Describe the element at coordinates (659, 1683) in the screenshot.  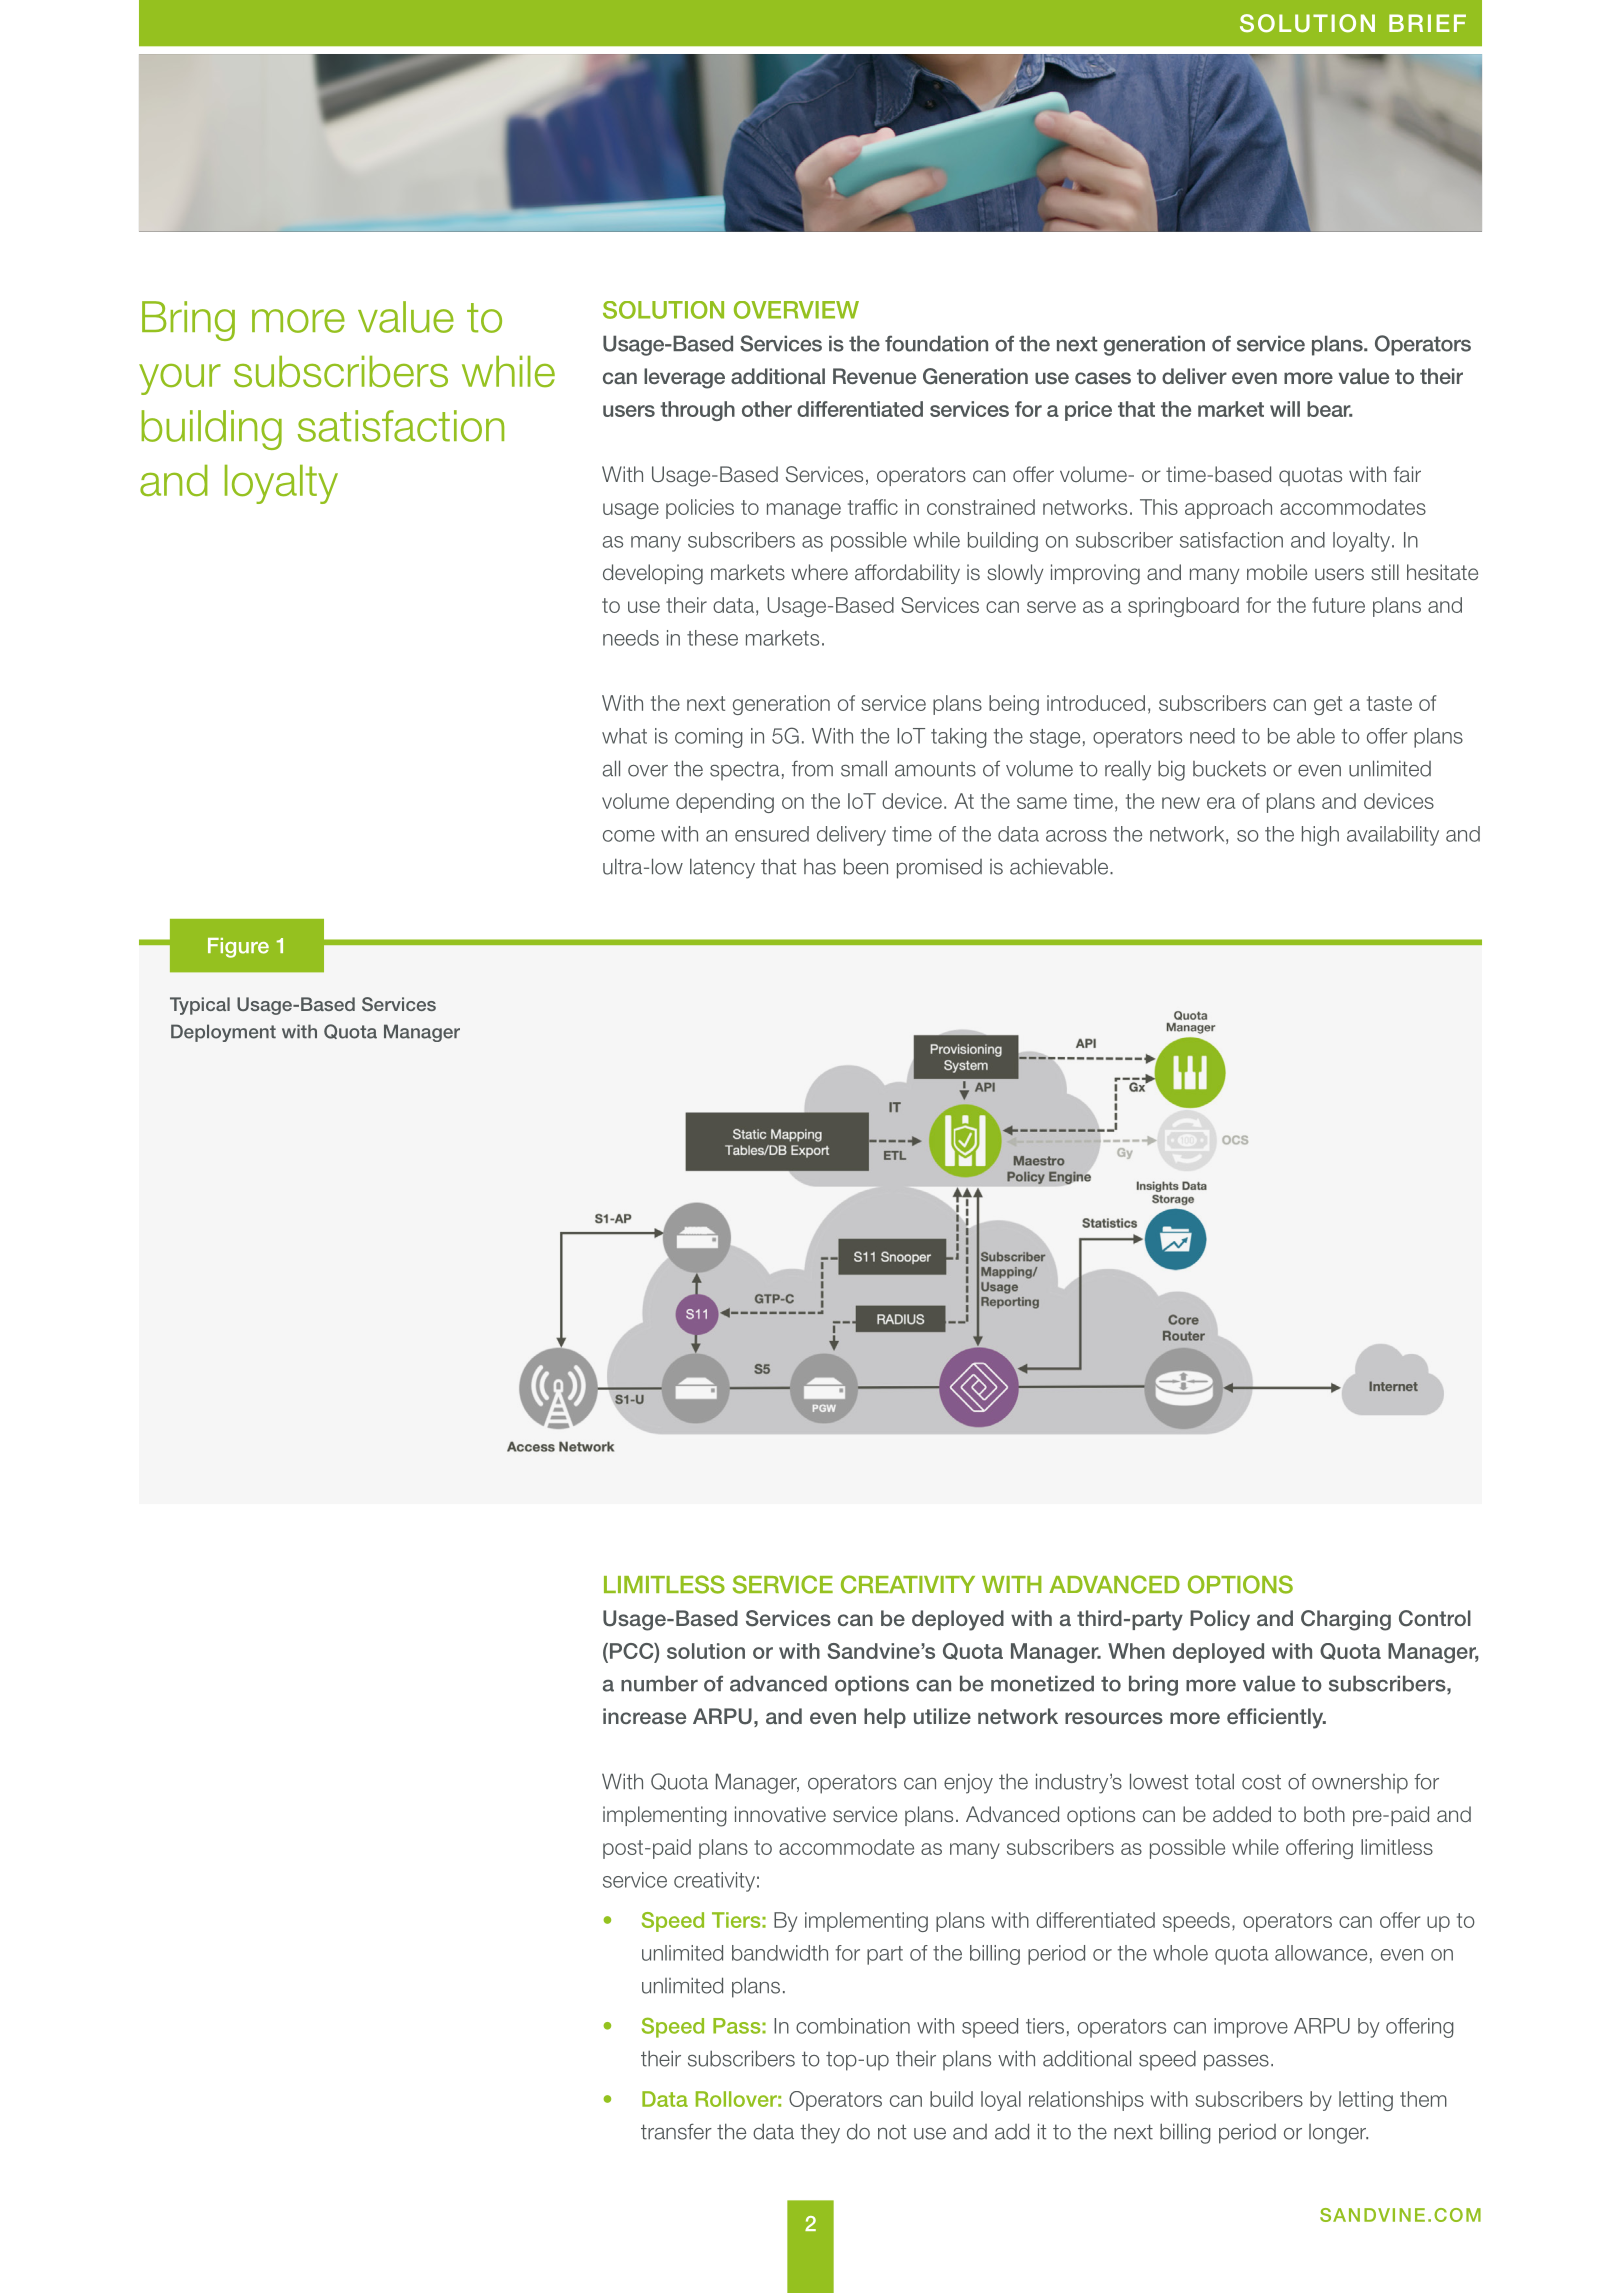
I see `number` at that location.
